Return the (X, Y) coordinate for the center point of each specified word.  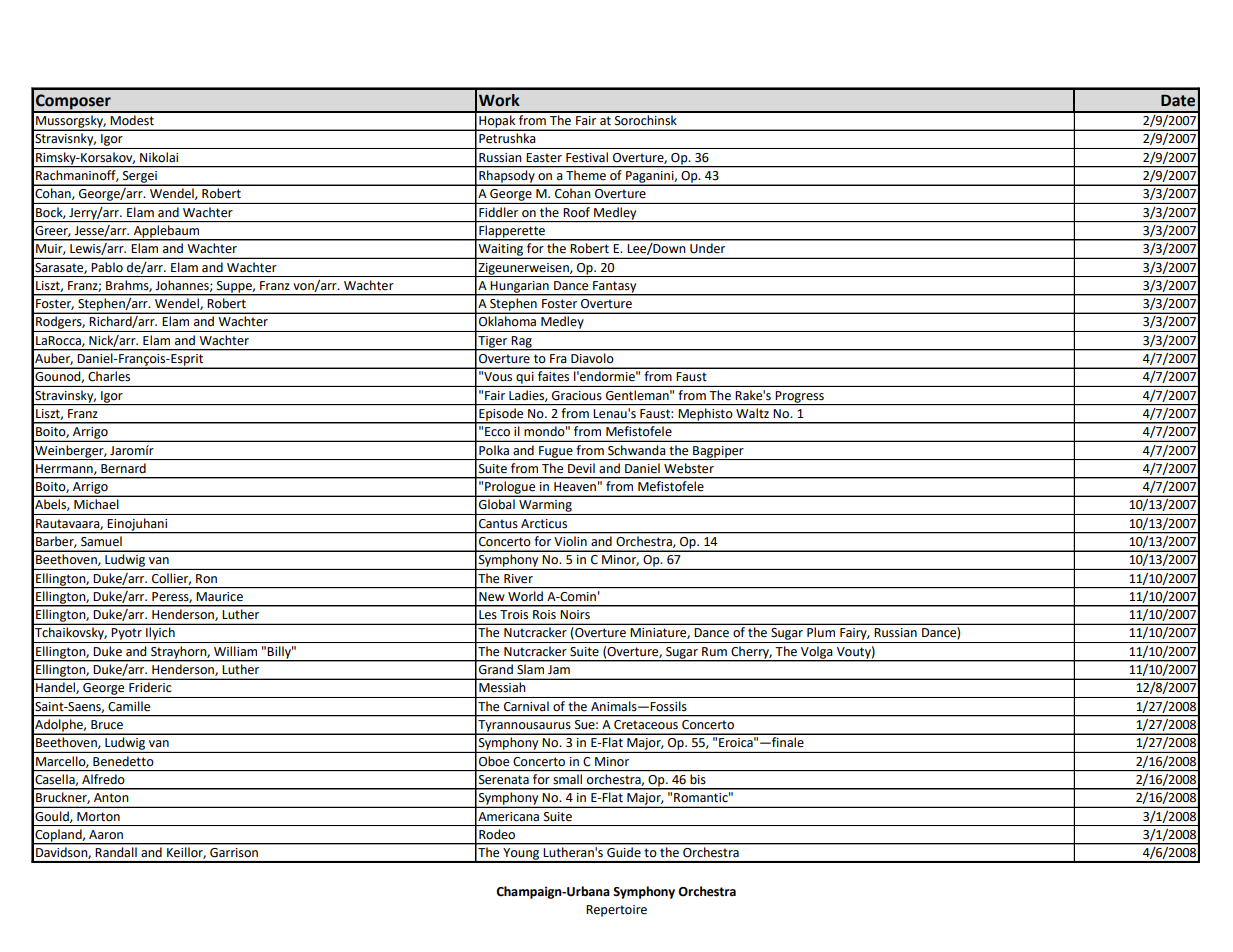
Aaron (106, 834)
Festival (587, 157)
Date (1178, 100)
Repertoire (616, 911)
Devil (581, 468)
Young (521, 855)
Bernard (123, 468)
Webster (689, 468)
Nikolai (159, 157)
